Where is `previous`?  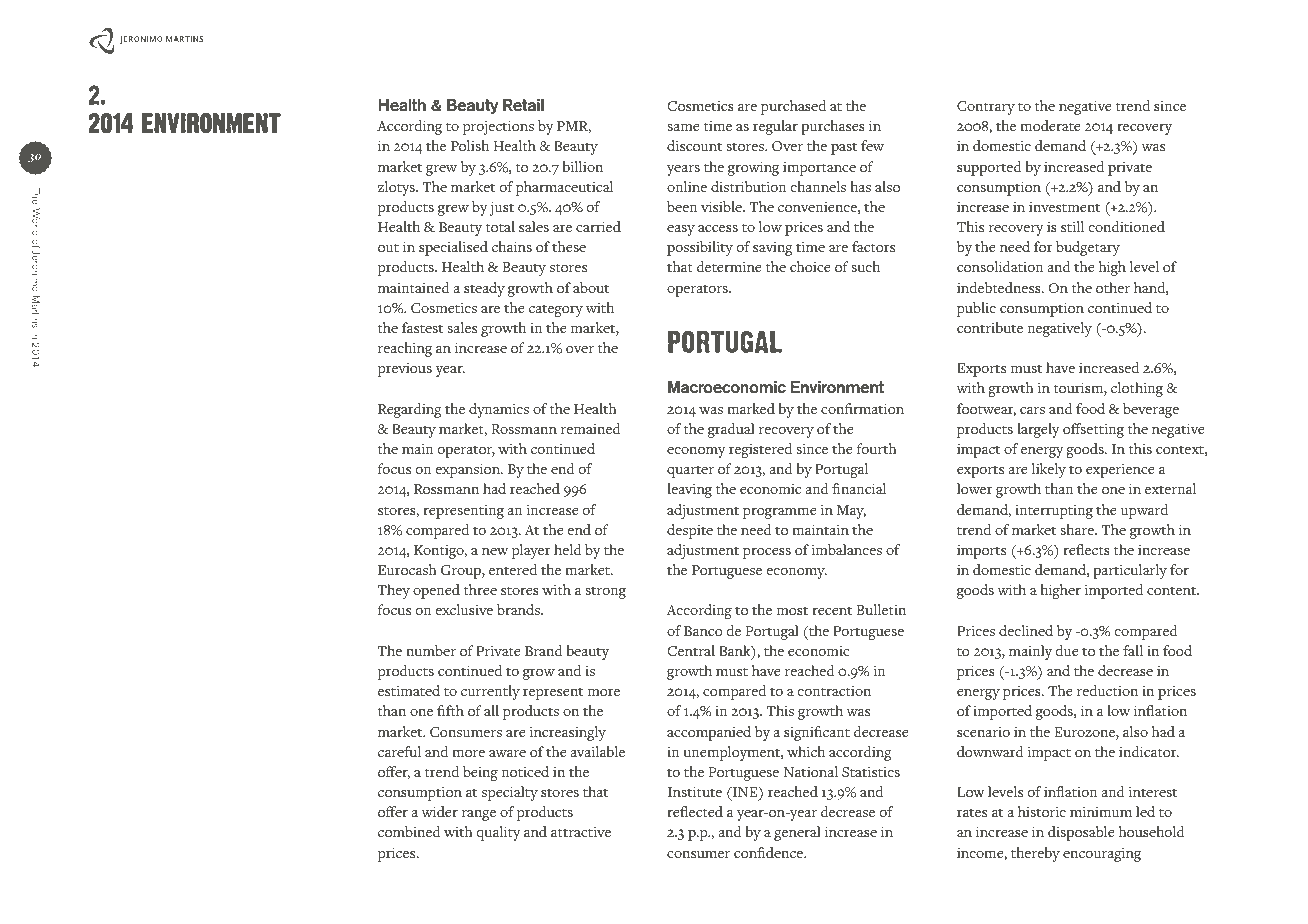
previous is located at coordinates (405, 370).
